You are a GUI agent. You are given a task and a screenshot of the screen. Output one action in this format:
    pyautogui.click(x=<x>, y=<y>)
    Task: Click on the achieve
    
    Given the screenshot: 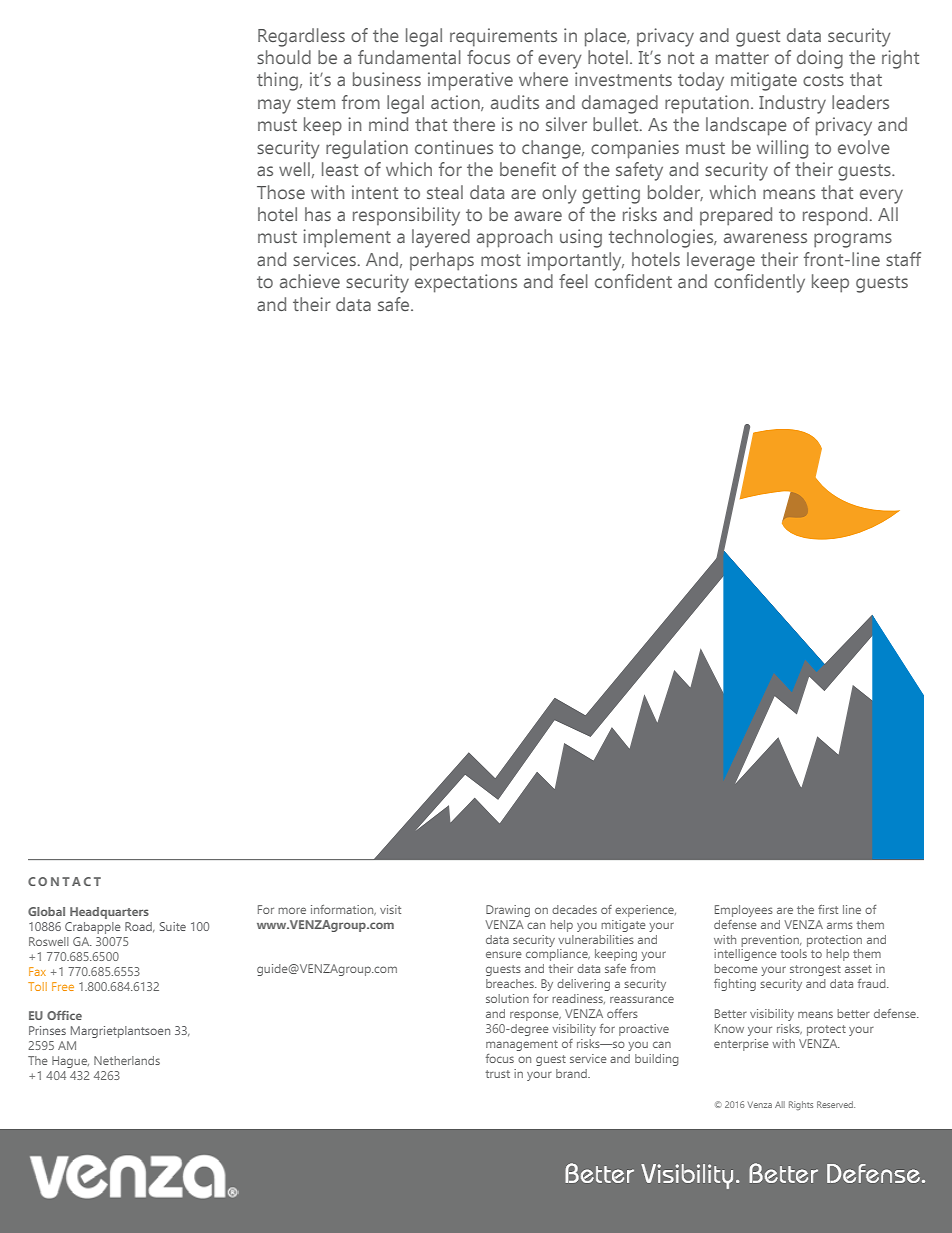 What is the action you would take?
    pyautogui.click(x=310, y=281)
